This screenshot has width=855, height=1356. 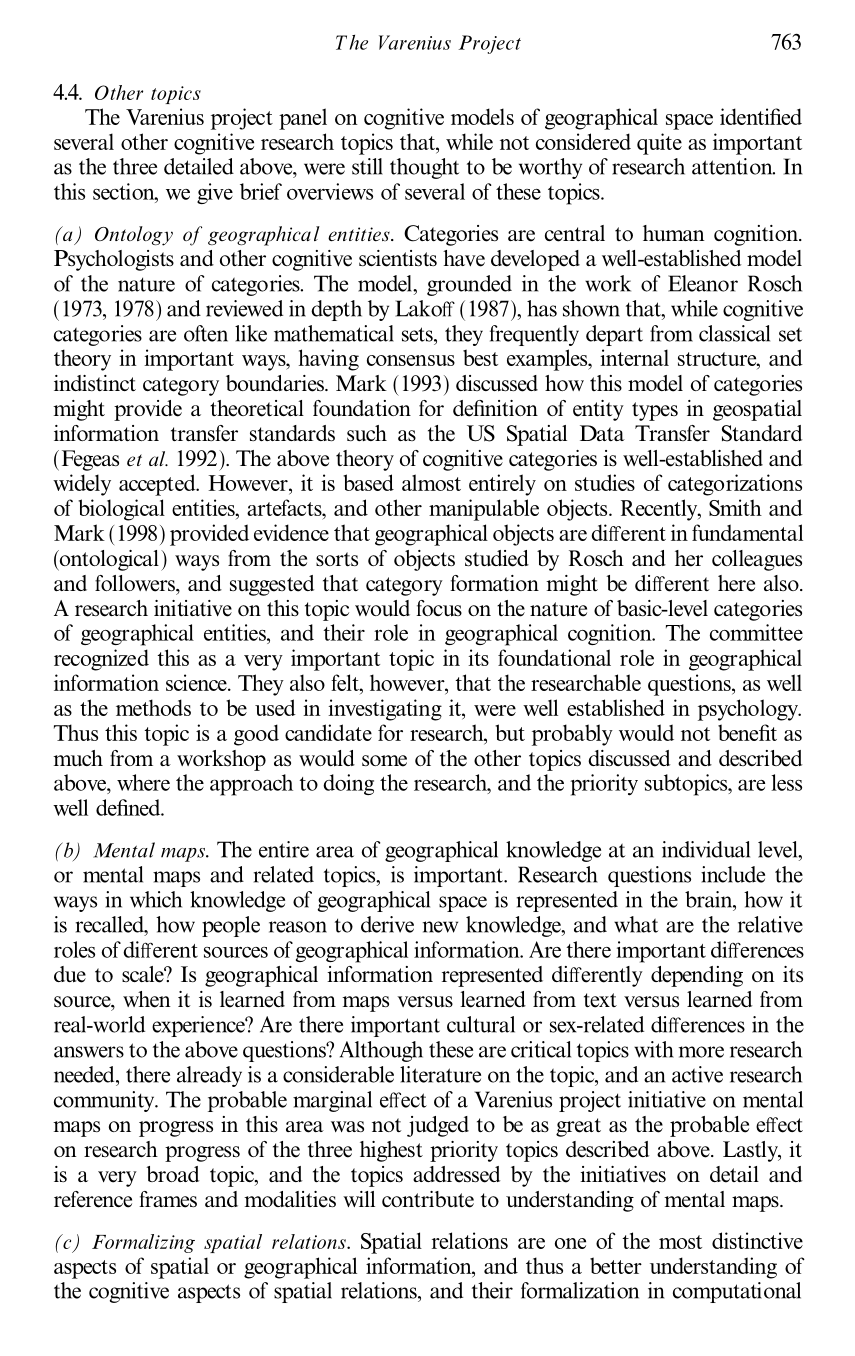 I want to click on investigating, so click(x=385, y=710).
